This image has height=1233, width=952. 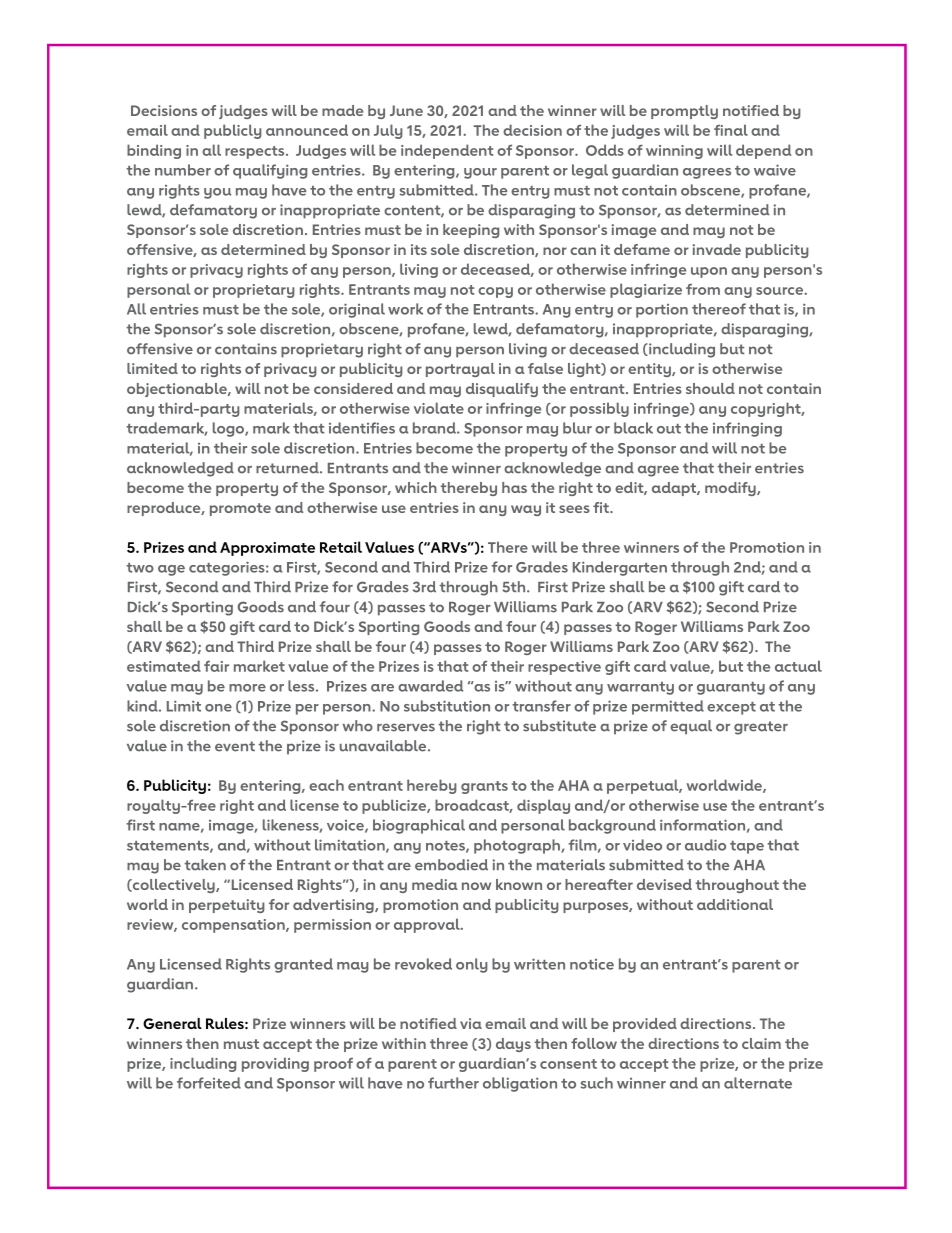 I want to click on further, so click(x=453, y=1083).
